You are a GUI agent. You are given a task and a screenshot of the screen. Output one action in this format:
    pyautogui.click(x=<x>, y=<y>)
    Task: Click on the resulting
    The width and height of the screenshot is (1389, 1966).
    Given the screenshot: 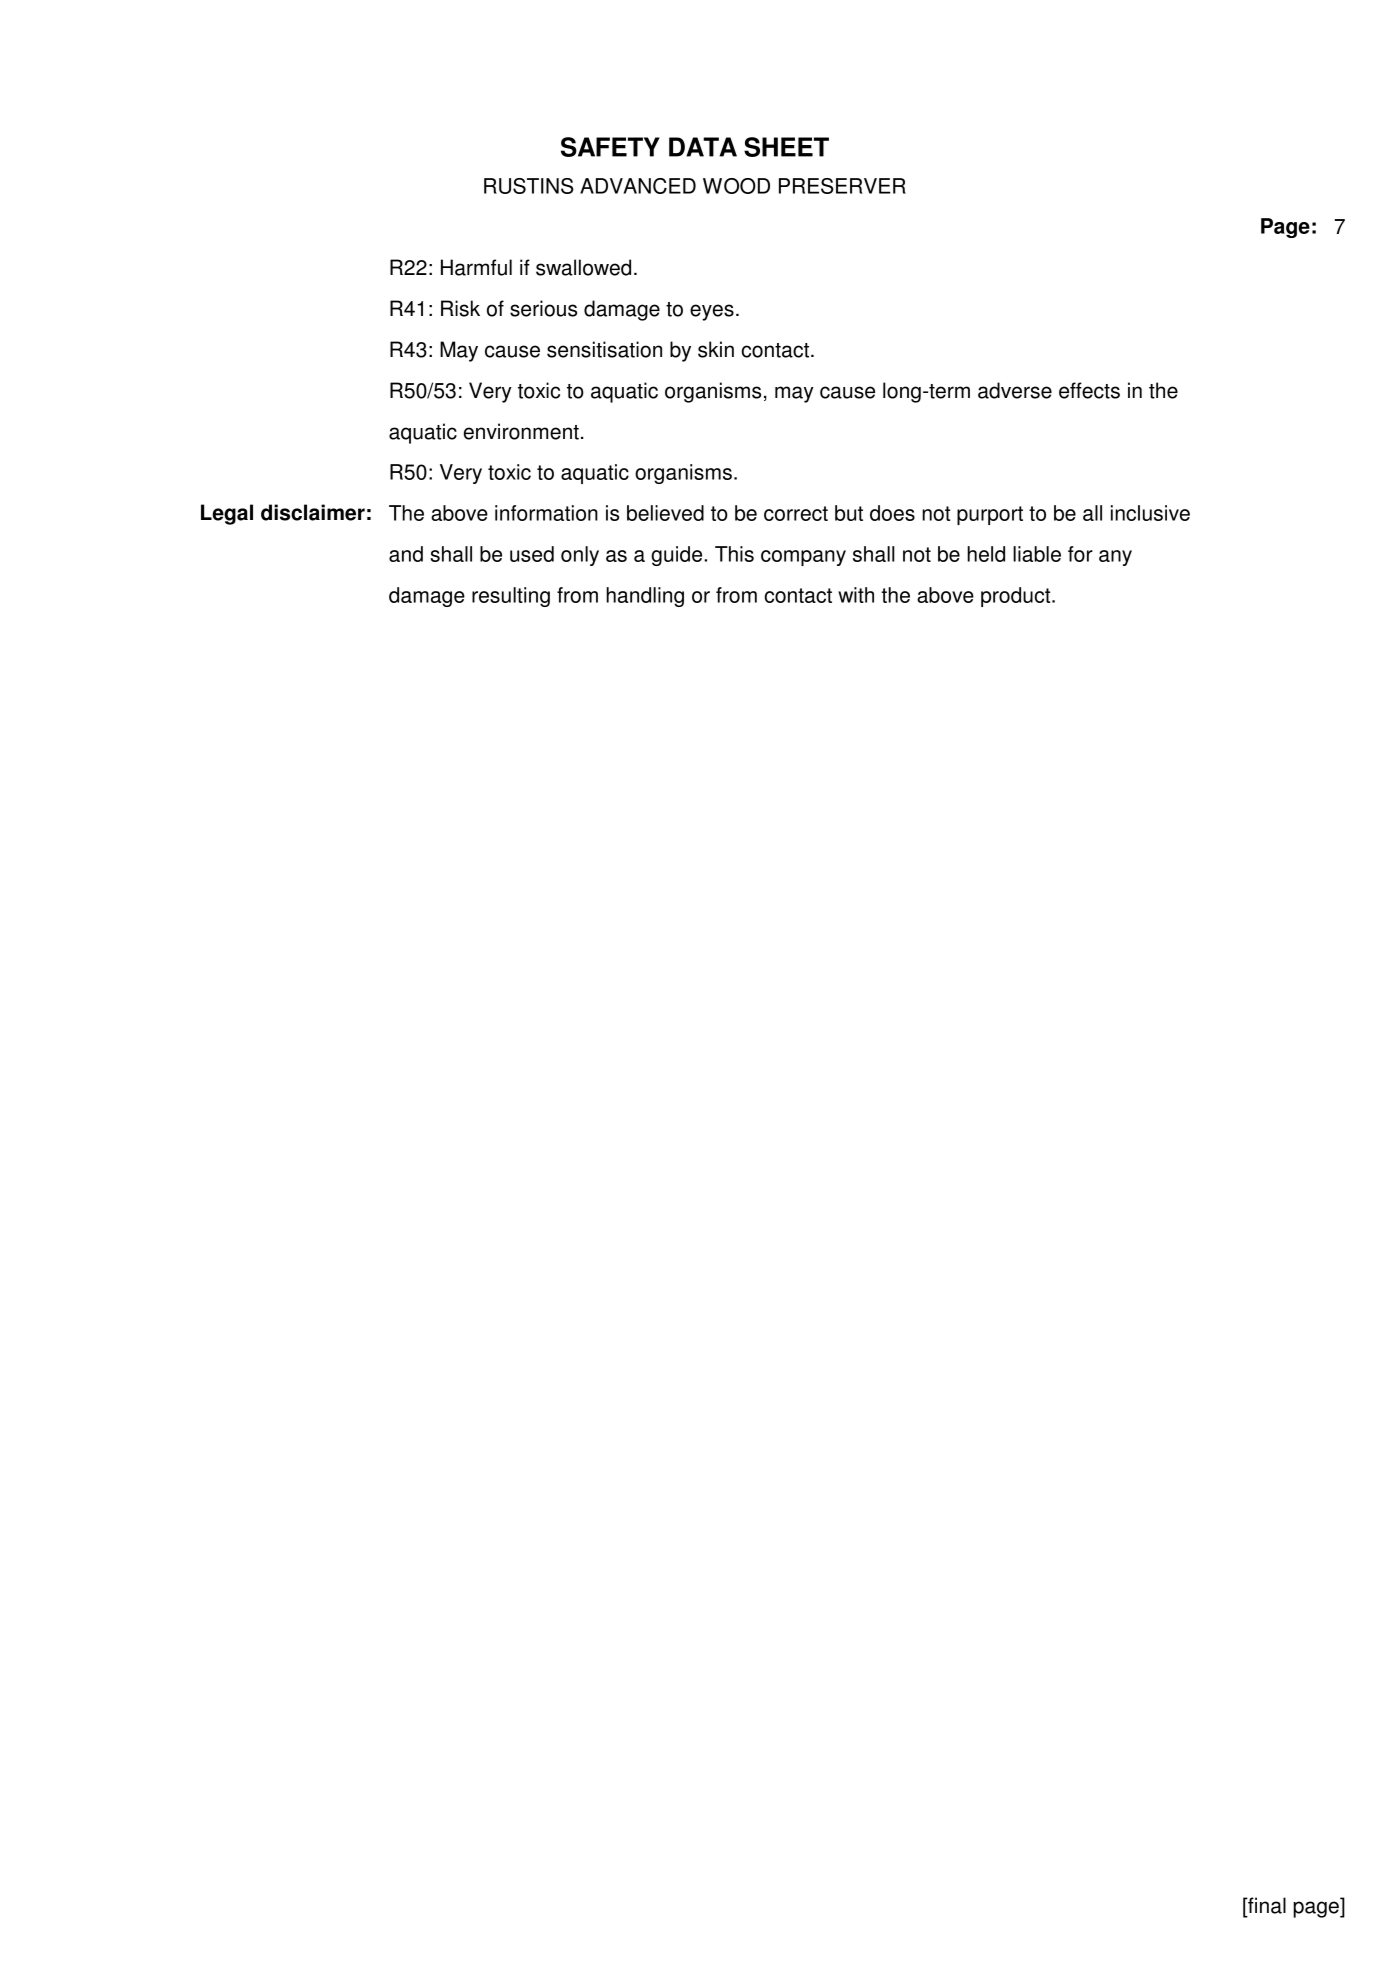 What is the action you would take?
    pyautogui.click(x=511, y=597)
